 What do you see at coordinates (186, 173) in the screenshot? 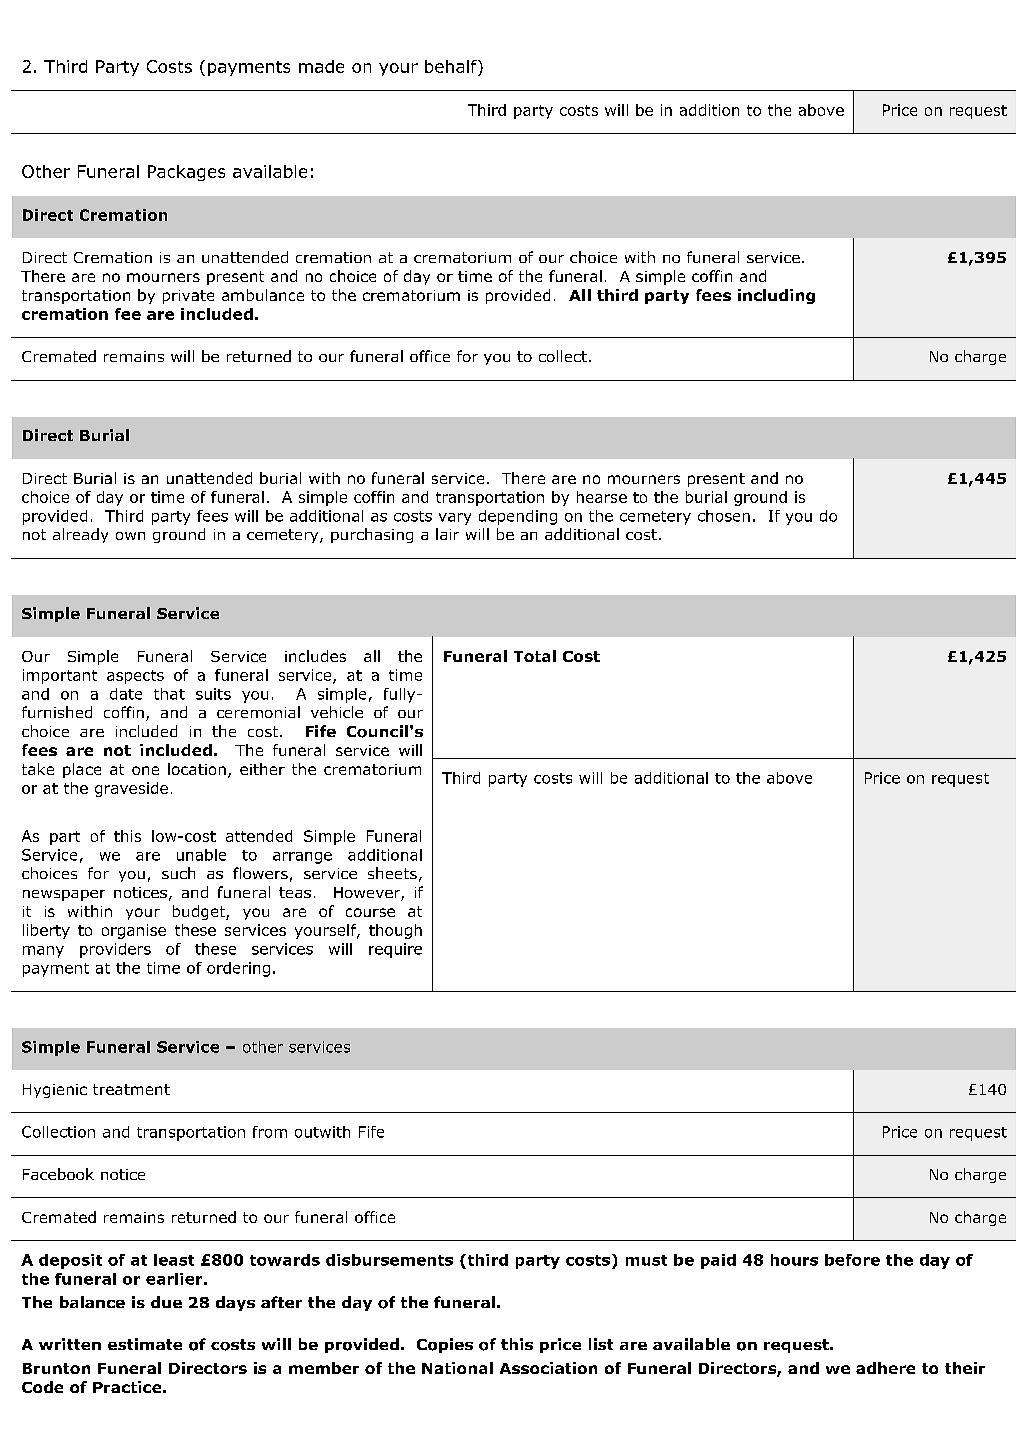
I see `Packages` at bounding box center [186, 173].
